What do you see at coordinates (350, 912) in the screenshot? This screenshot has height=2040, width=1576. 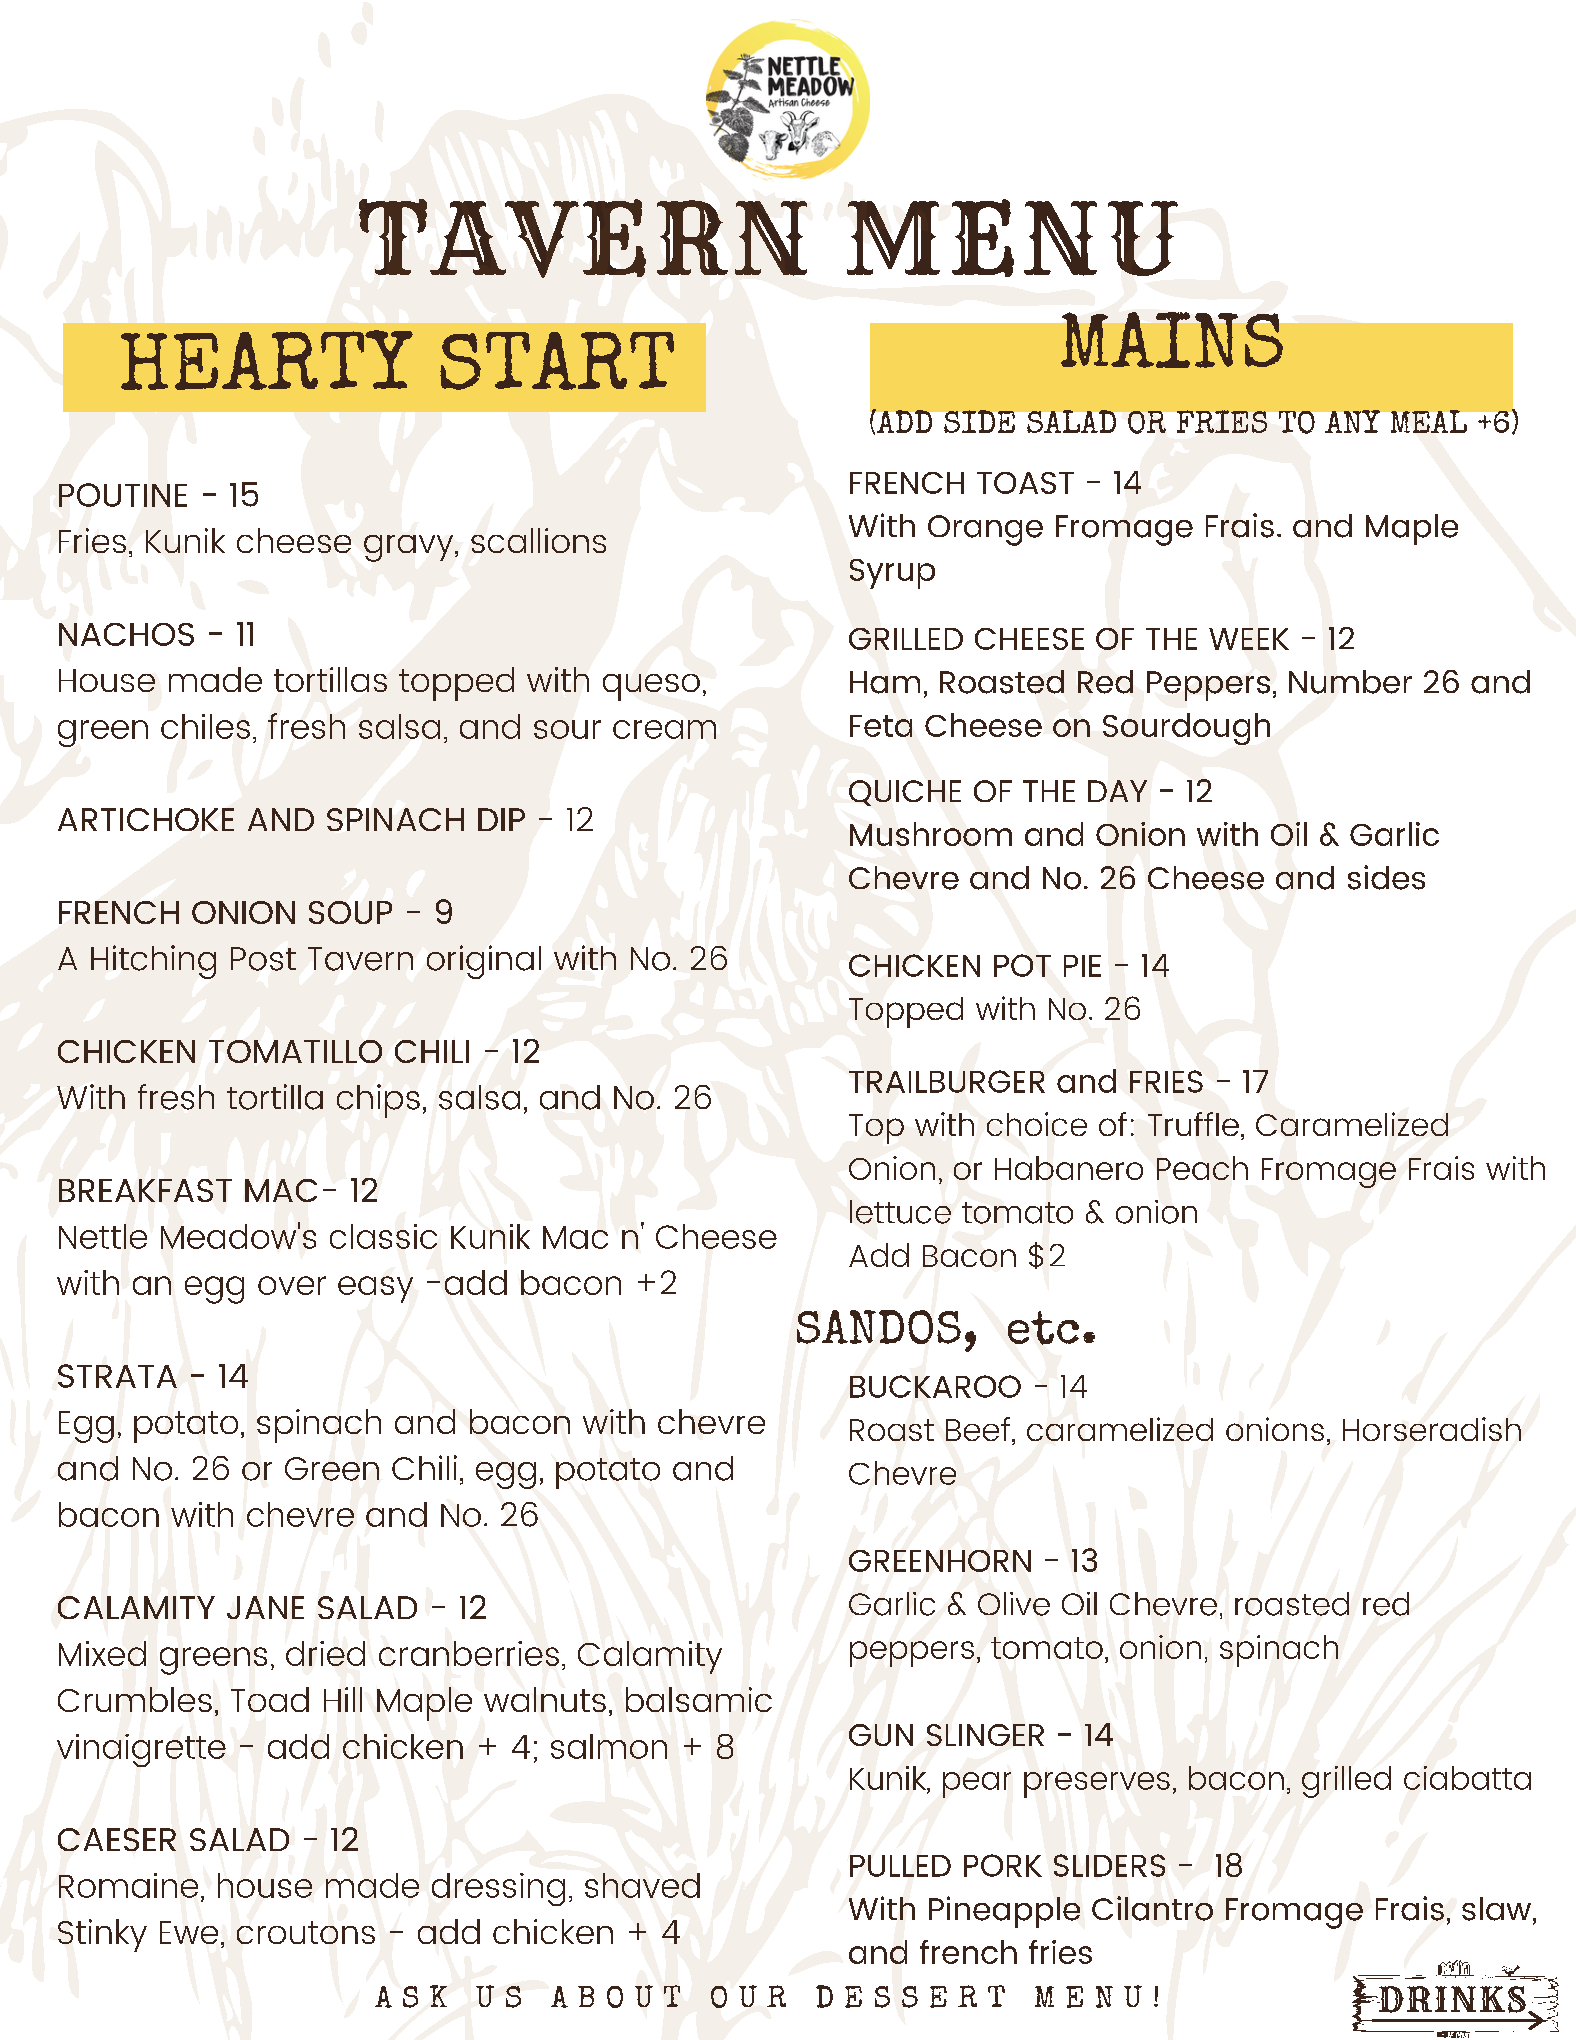 I see `SOUP` at bounding box center [350, 912].
